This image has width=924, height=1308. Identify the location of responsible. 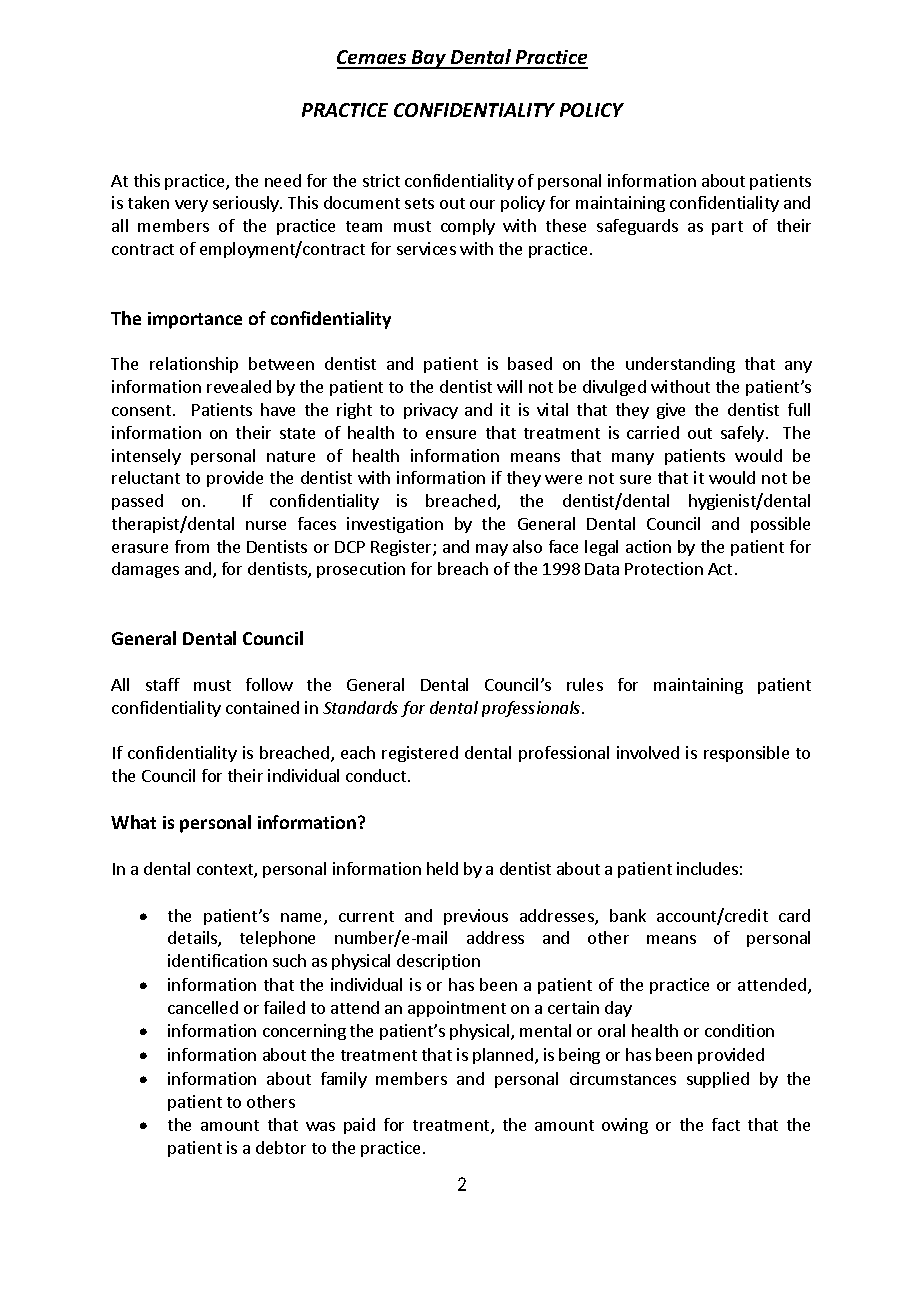
(746, 754).
